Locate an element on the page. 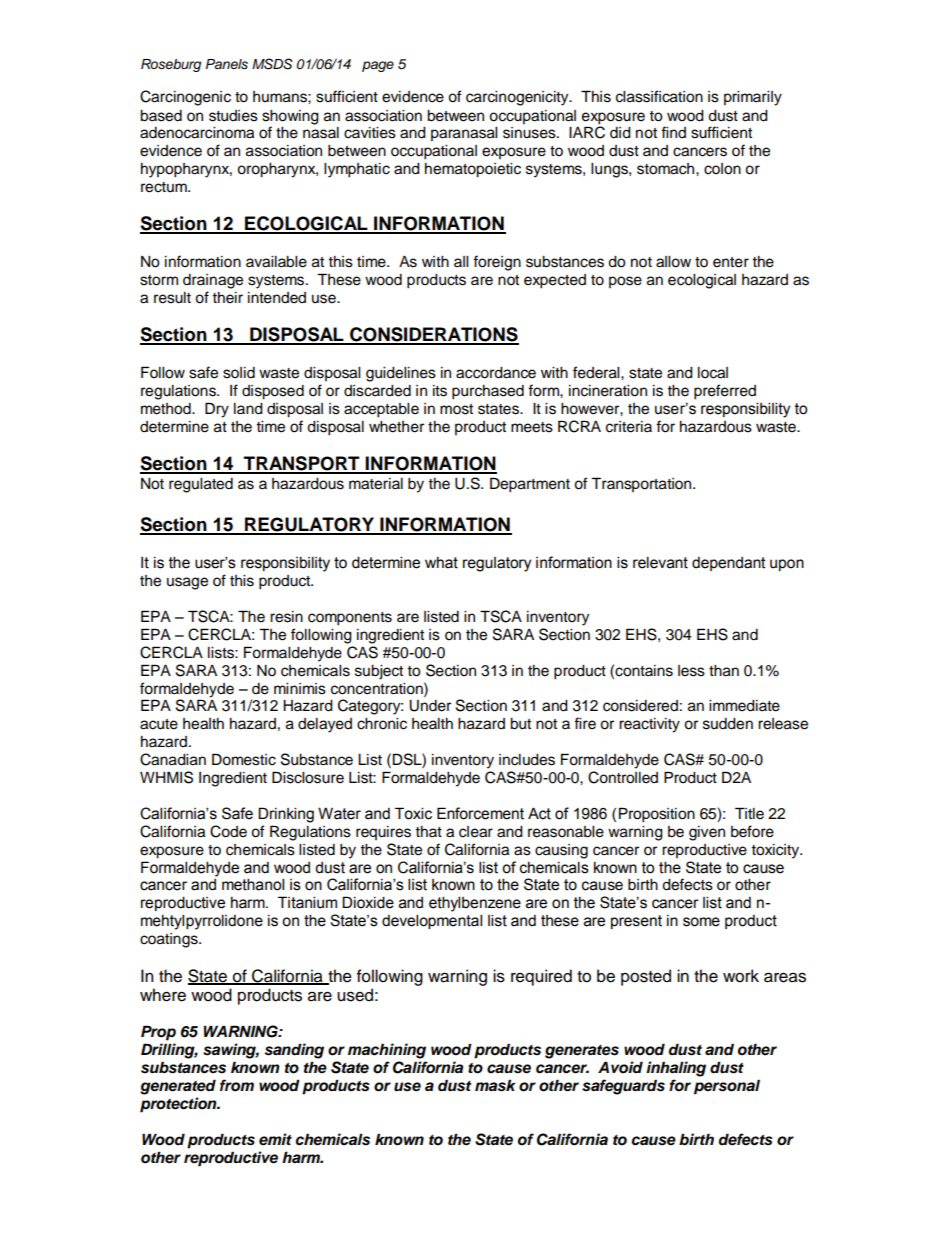  studies is located at coordinates (233, 116).
